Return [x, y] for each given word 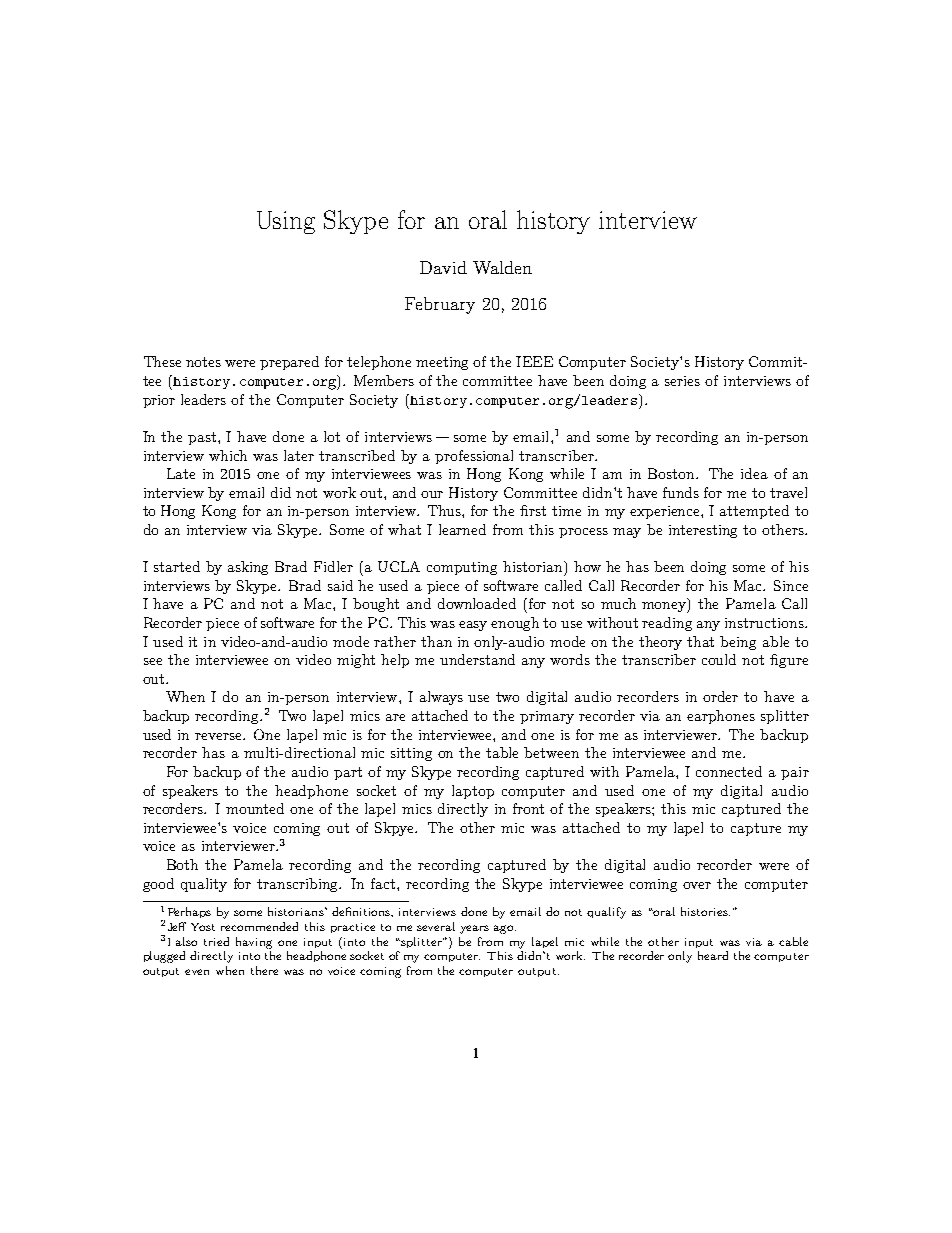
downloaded [477, 603]
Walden [502, 267]
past [203, 438]
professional [474, 457]
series [682, 381]
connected [729, 771]
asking [248, 568]
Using [286, 222]
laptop [473, 792]
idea [754, 473]
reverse [219, 736]
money [665, 607]
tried [216, 941]
